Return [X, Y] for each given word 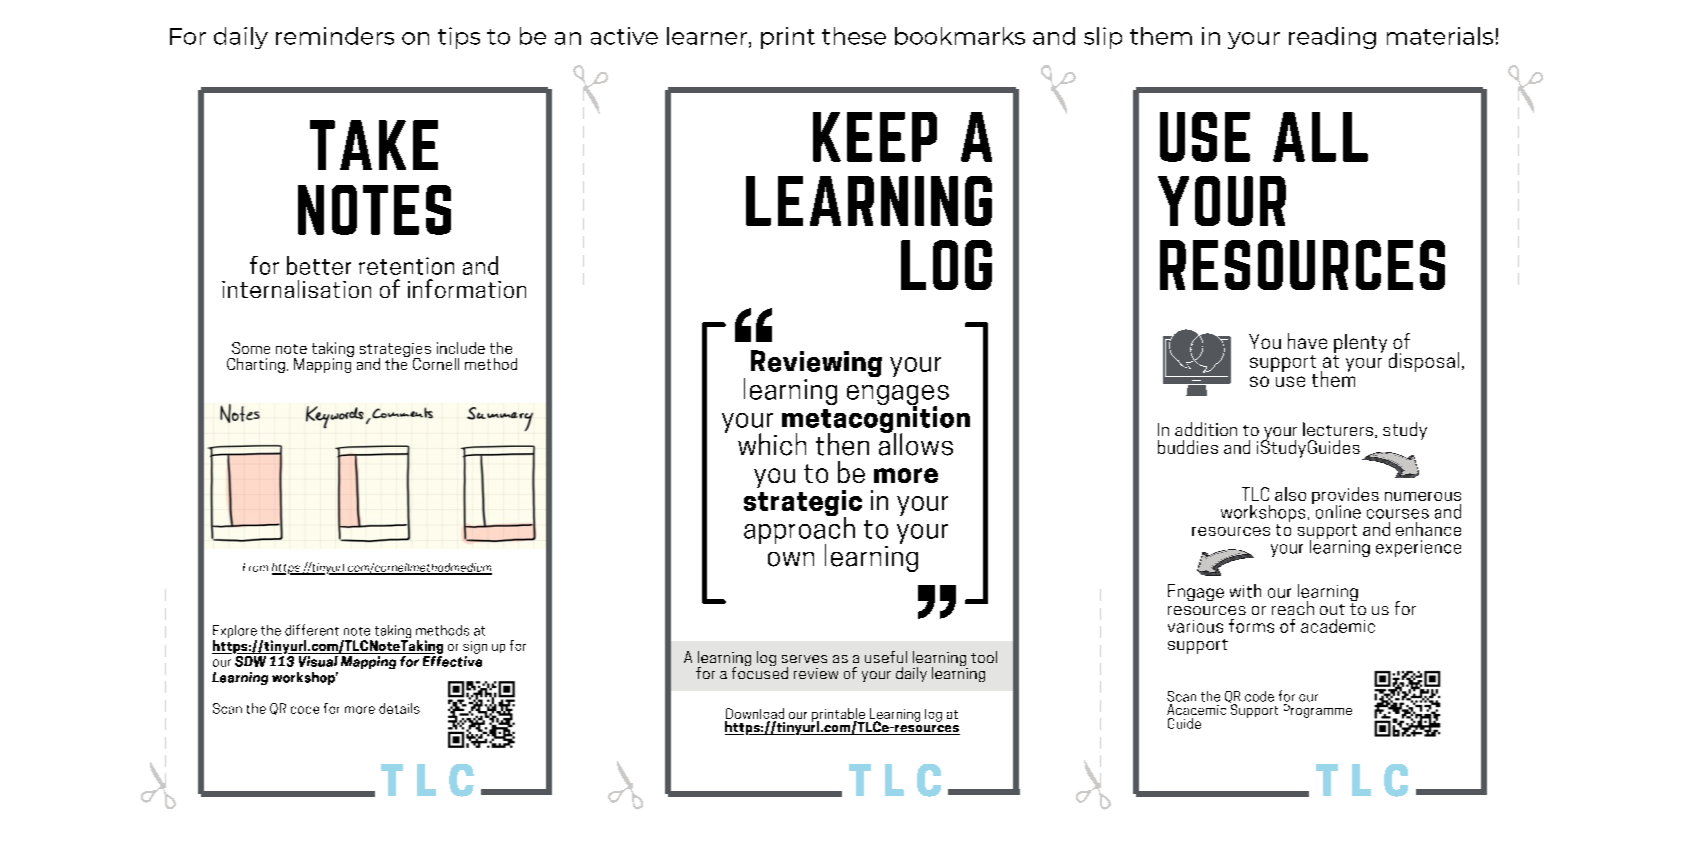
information [467, 288]
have [1307, 341]
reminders [335, 36]
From [255, 567]
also [1290, 494]
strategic [803, 503]
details [399, 708]
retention [406, 266]
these [854, 36]
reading [1332, 38]
